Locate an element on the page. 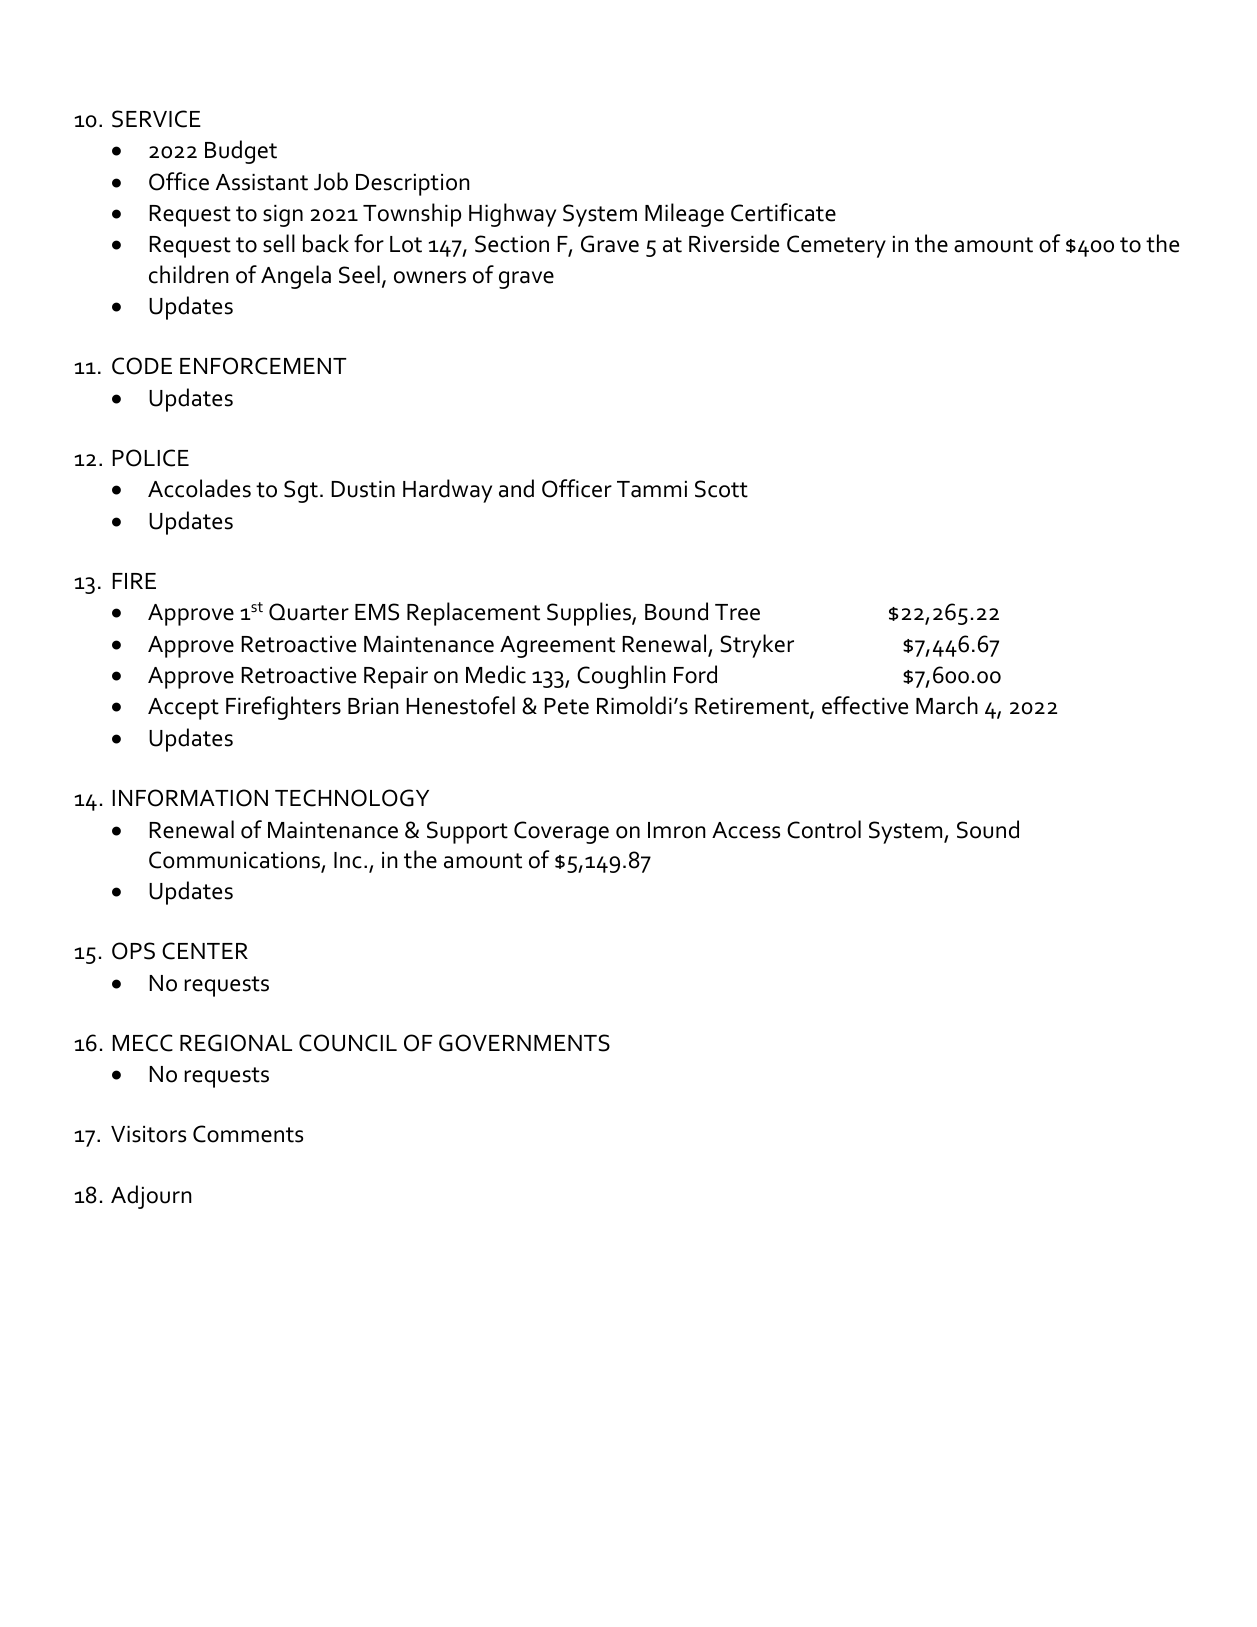  Highway is located at coordinates (512, 215).
